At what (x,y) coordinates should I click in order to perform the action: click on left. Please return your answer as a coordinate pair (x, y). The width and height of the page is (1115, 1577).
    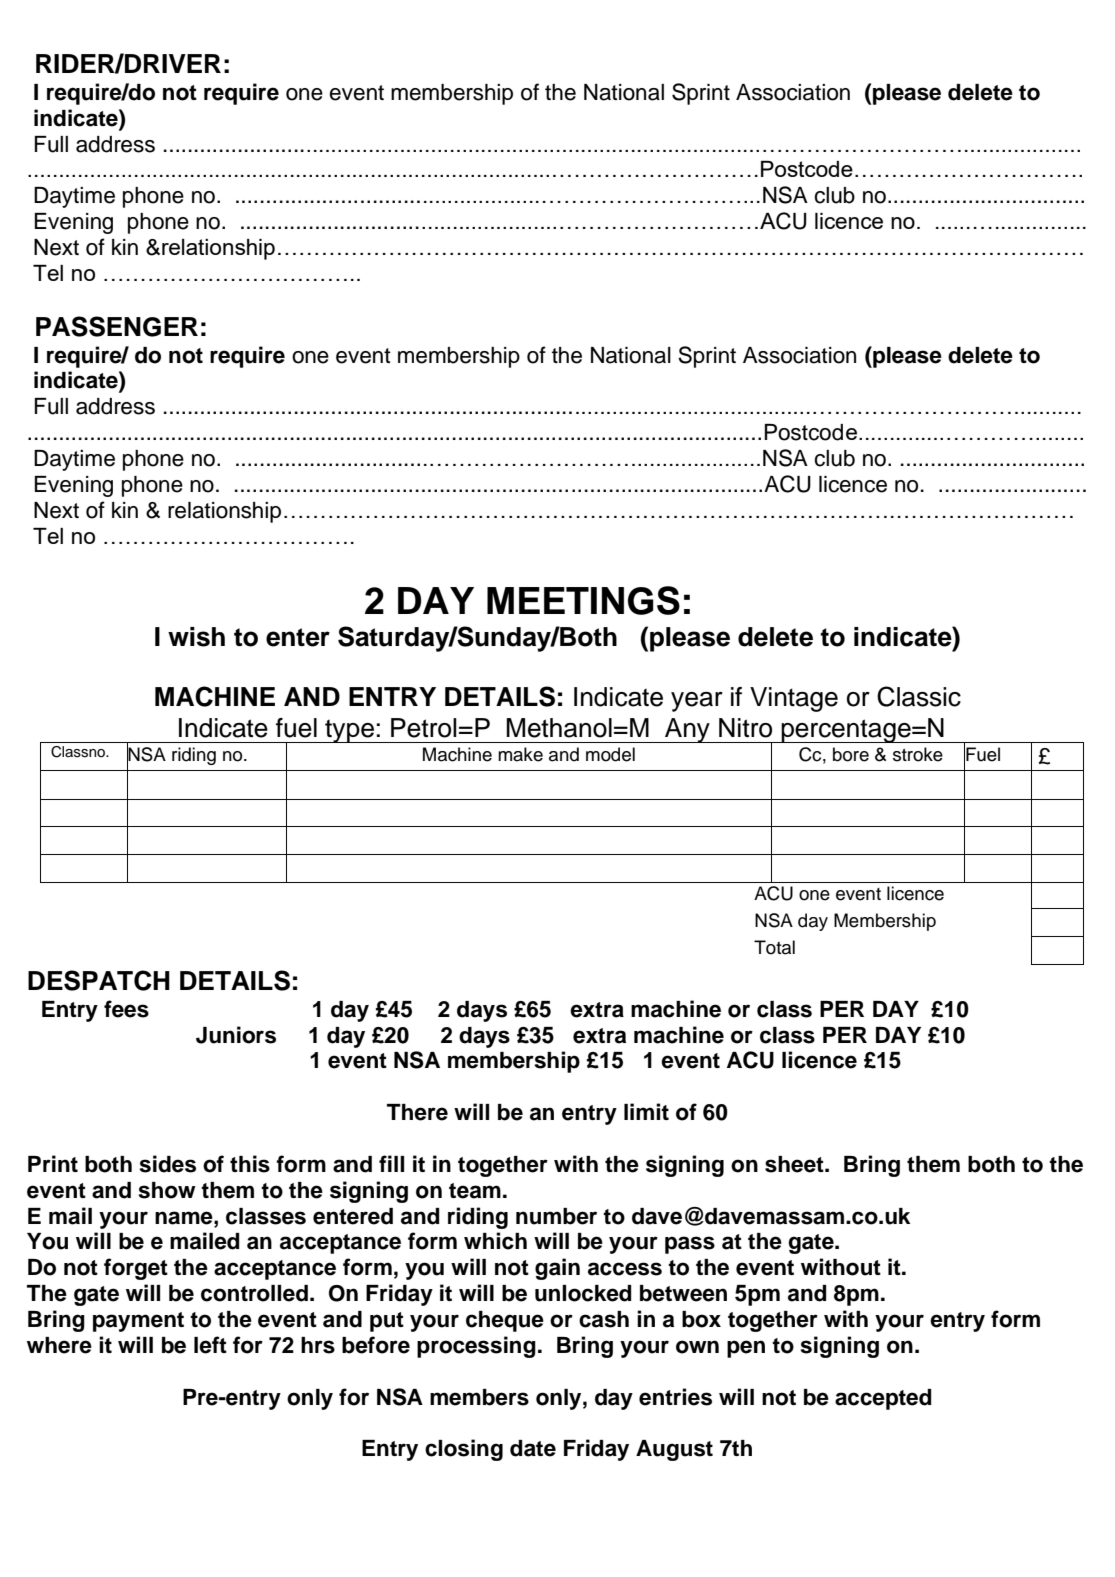
    Looking at the image, I should click on (210, 1345).
